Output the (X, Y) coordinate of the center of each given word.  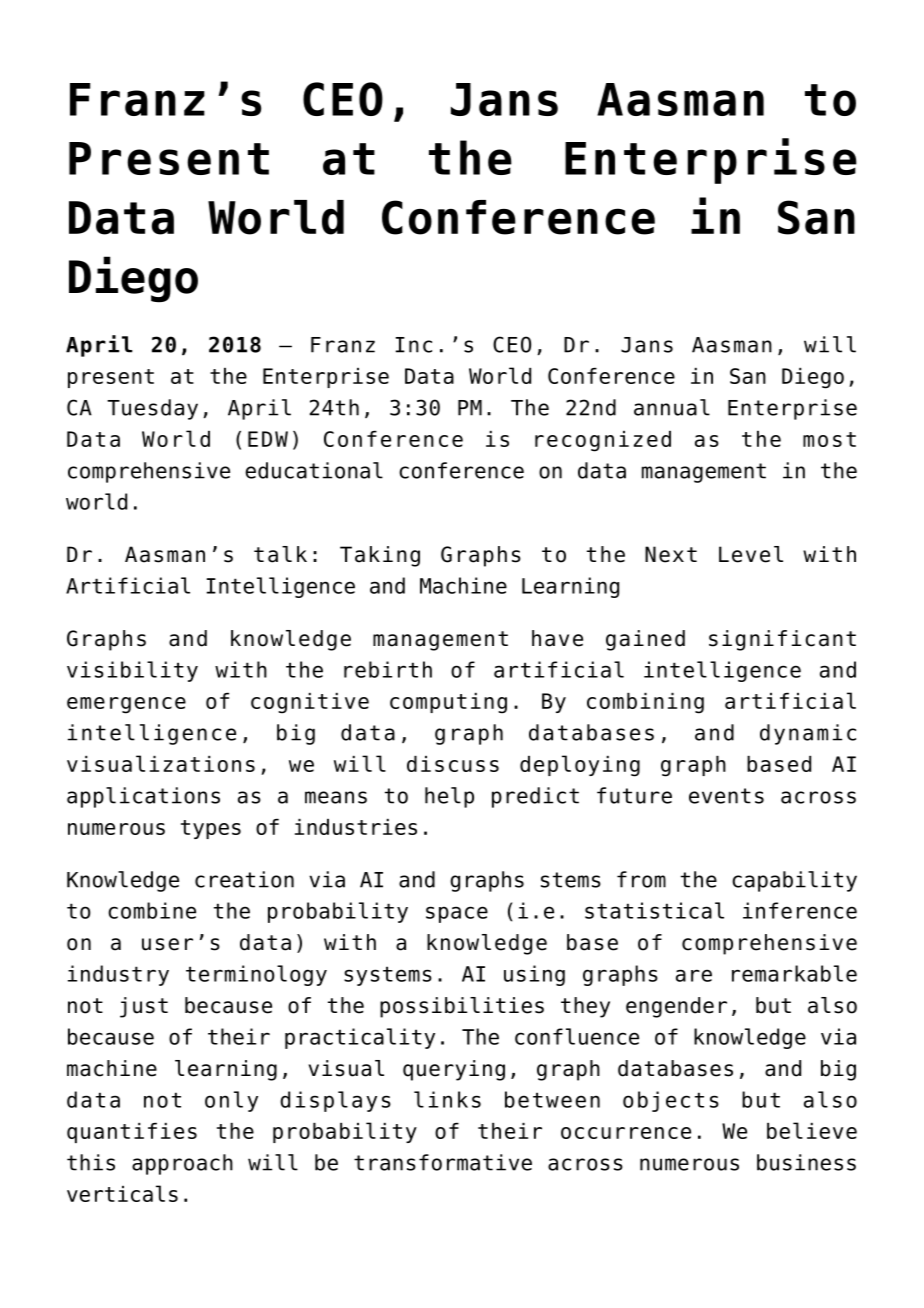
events (726, 796)
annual (672, 407)
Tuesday (152, 409)
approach (182, 1164)
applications (143, 797)
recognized (603, 441)
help (449, 797)
